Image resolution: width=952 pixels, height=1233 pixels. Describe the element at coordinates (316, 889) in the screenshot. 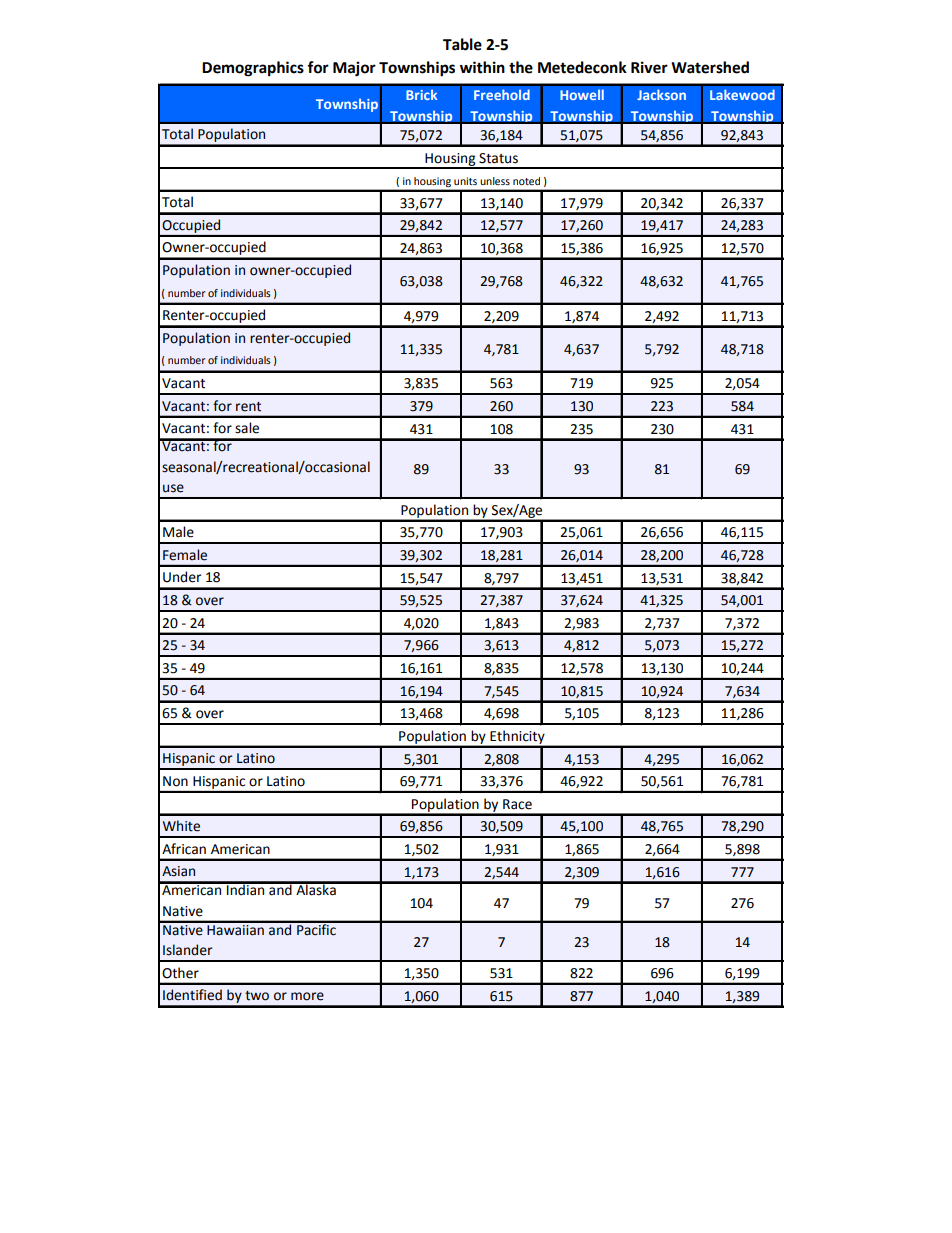

I see `Alaska` at that location.
